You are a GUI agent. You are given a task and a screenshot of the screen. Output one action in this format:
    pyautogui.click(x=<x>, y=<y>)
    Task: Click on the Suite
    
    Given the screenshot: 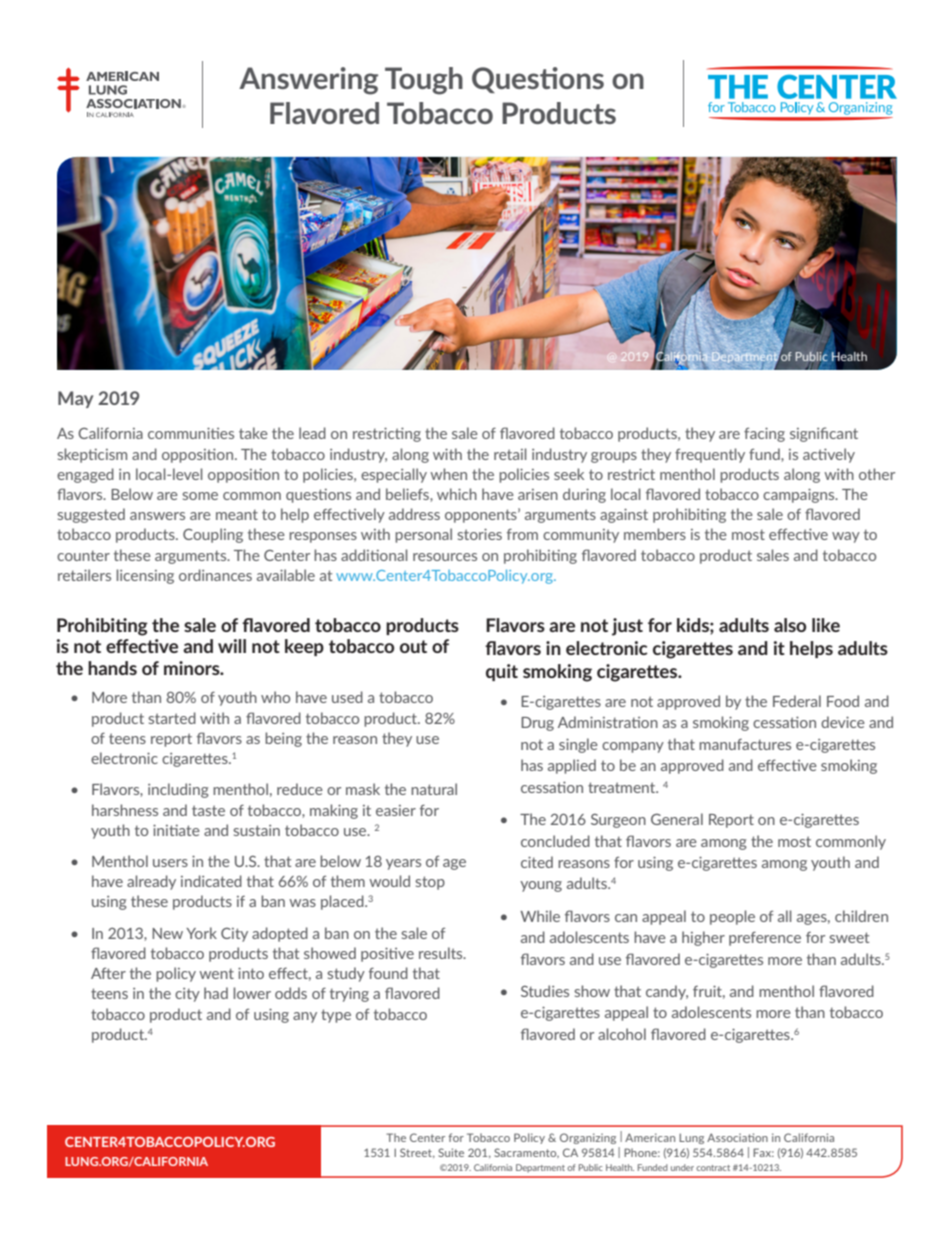 What is the action you would take?
    pyautogui.click(x=451, y=1152)
